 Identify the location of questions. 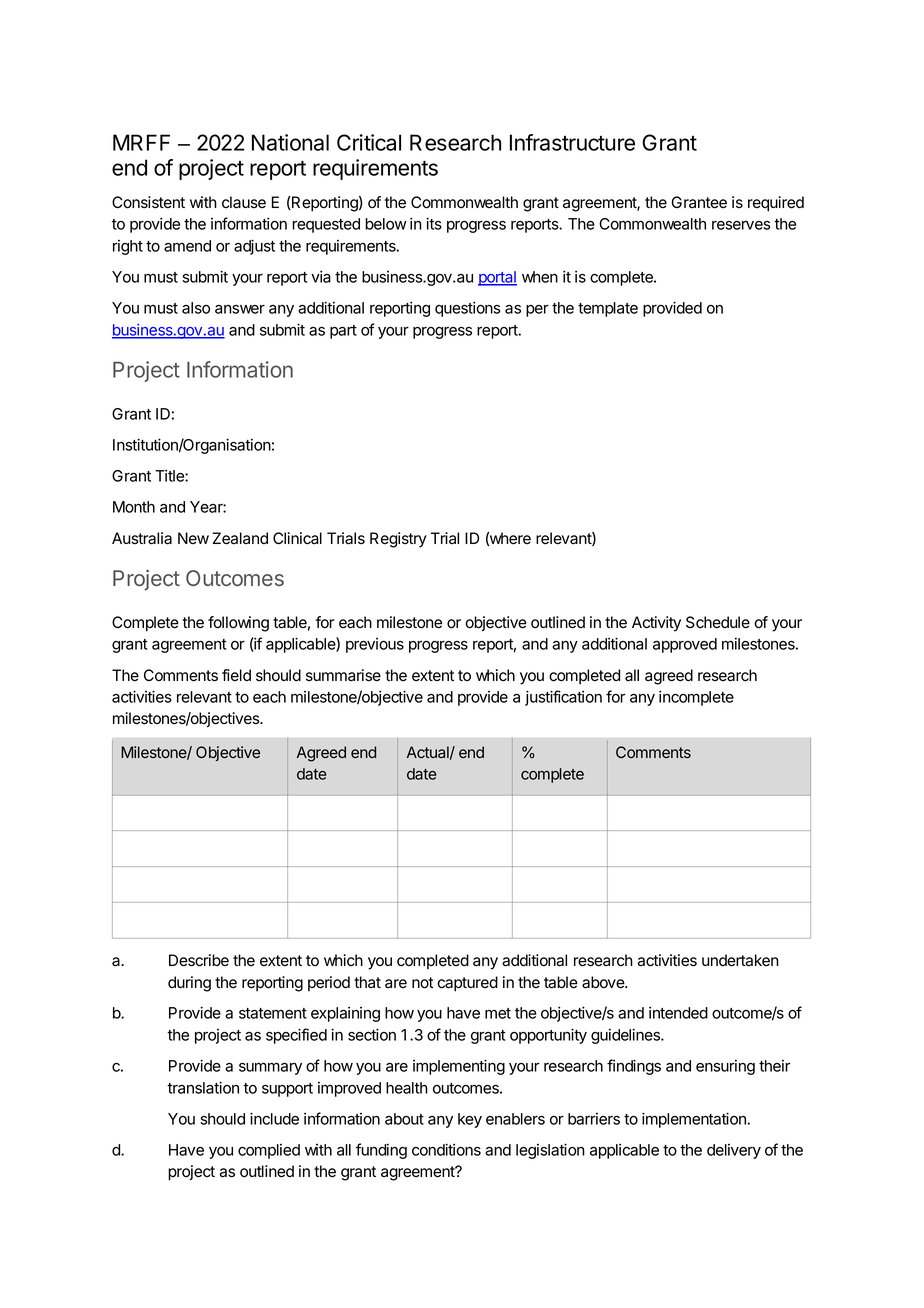
(467, 309).
